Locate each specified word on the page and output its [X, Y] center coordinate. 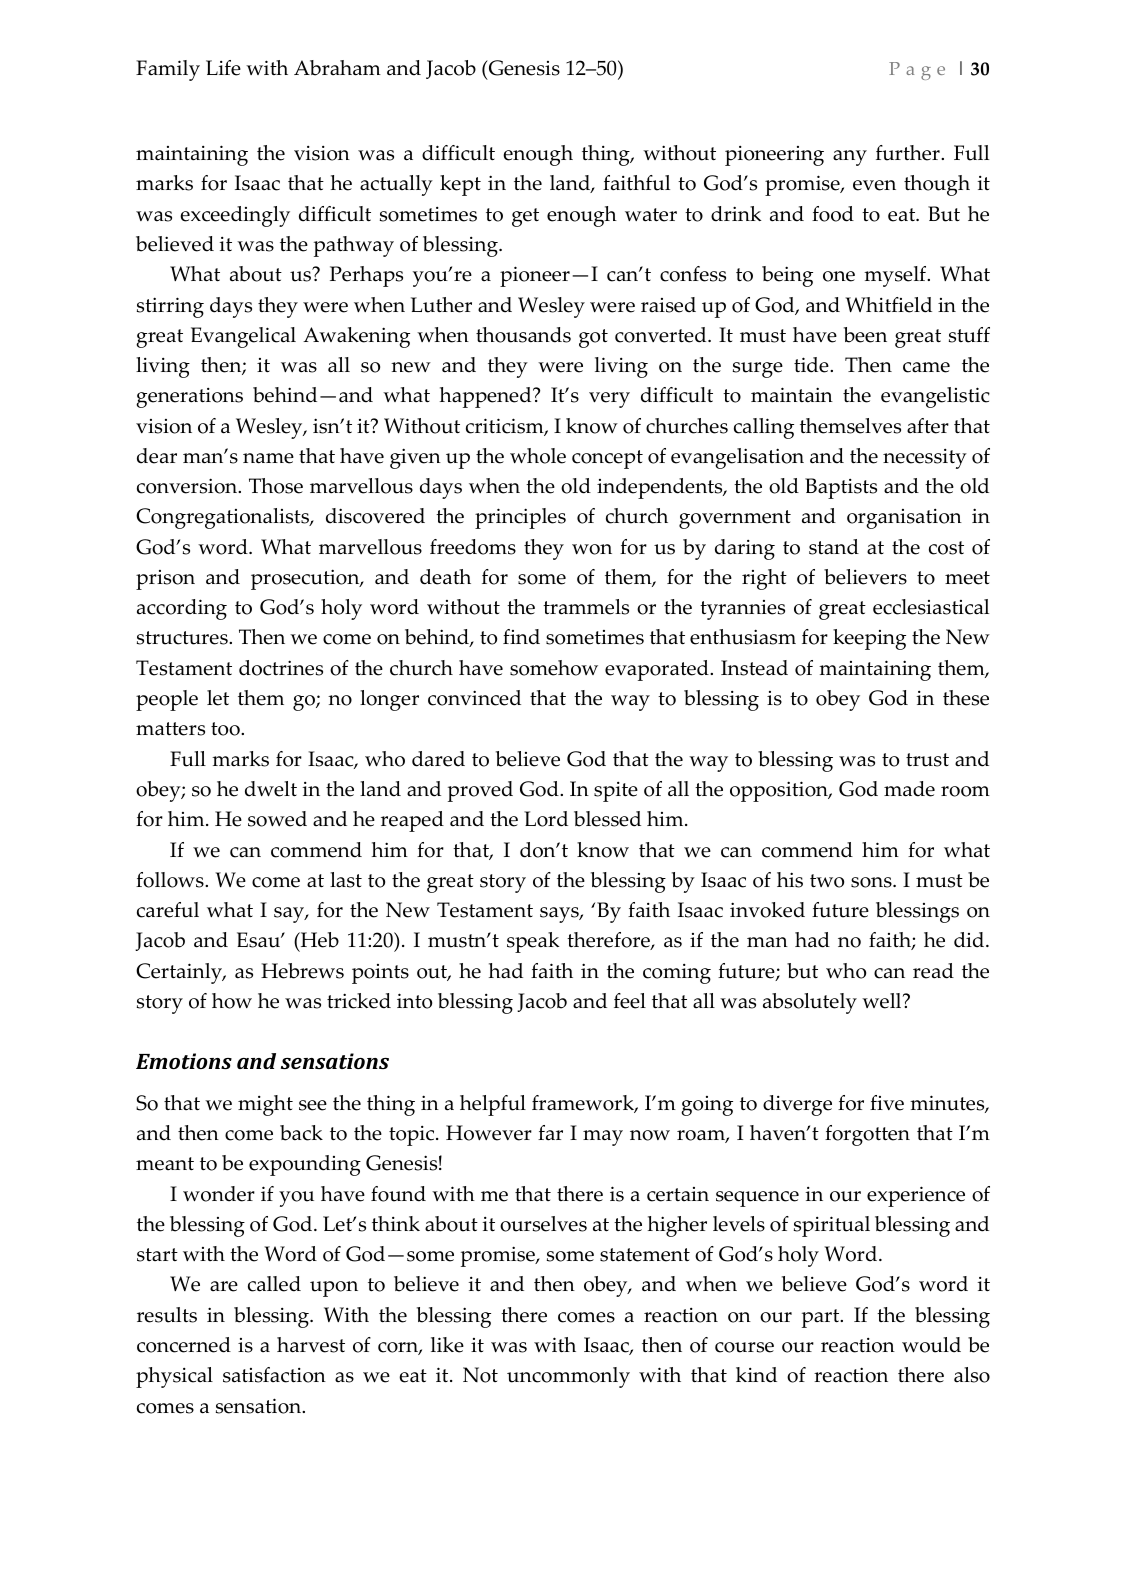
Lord [546, 819]
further [909, 153]
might [265, 1105]
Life [223, 68]
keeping [869, 639]
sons [872, 882]
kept [460, 185]
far [550, 1133]
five [887, 1103]
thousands [523, 335]
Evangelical [243, 337]
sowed [277, 819]
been [865, 335]
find [521, 637]
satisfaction [274, 1375]
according [182, 609]
